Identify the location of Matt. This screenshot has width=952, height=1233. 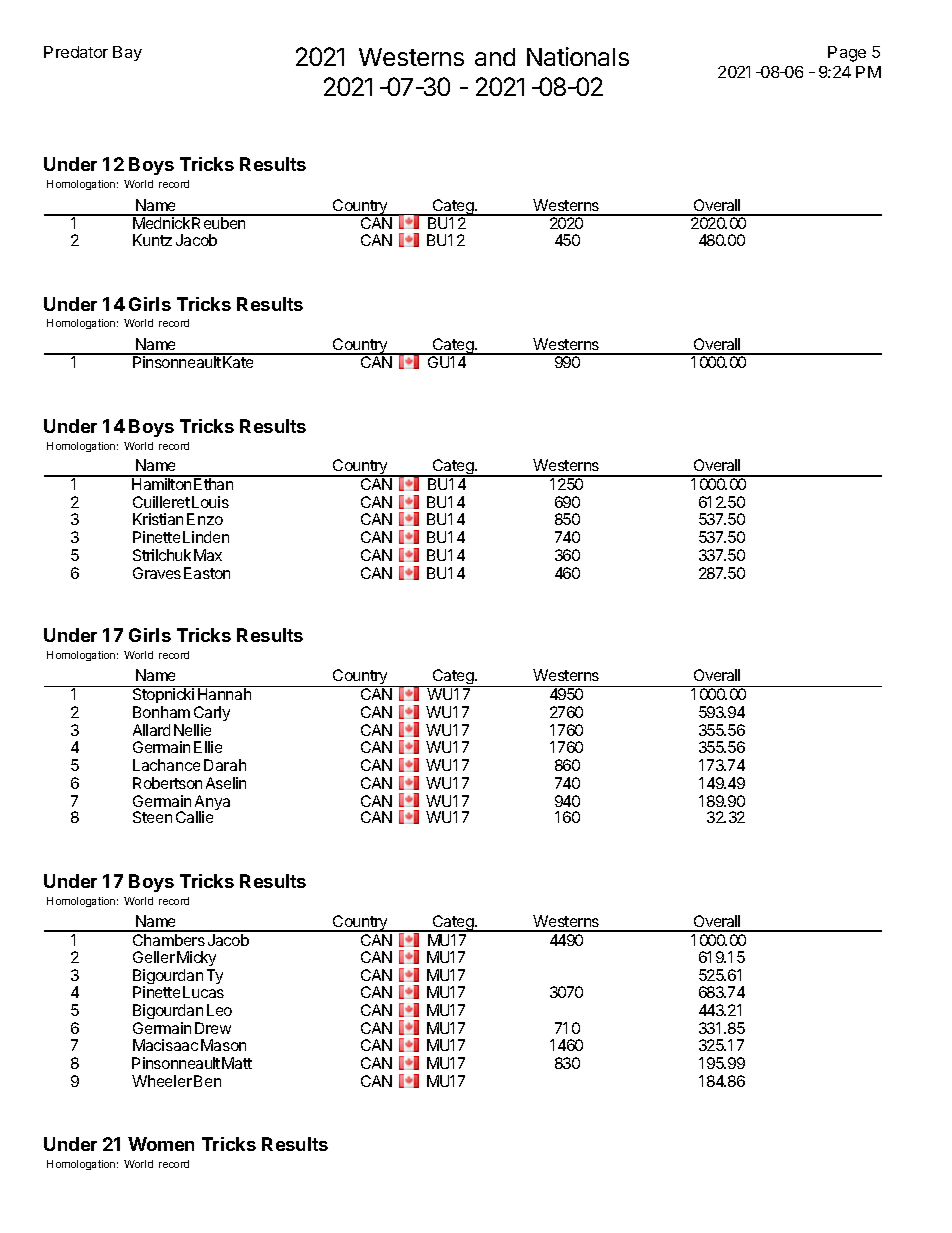
(237, 1063).
